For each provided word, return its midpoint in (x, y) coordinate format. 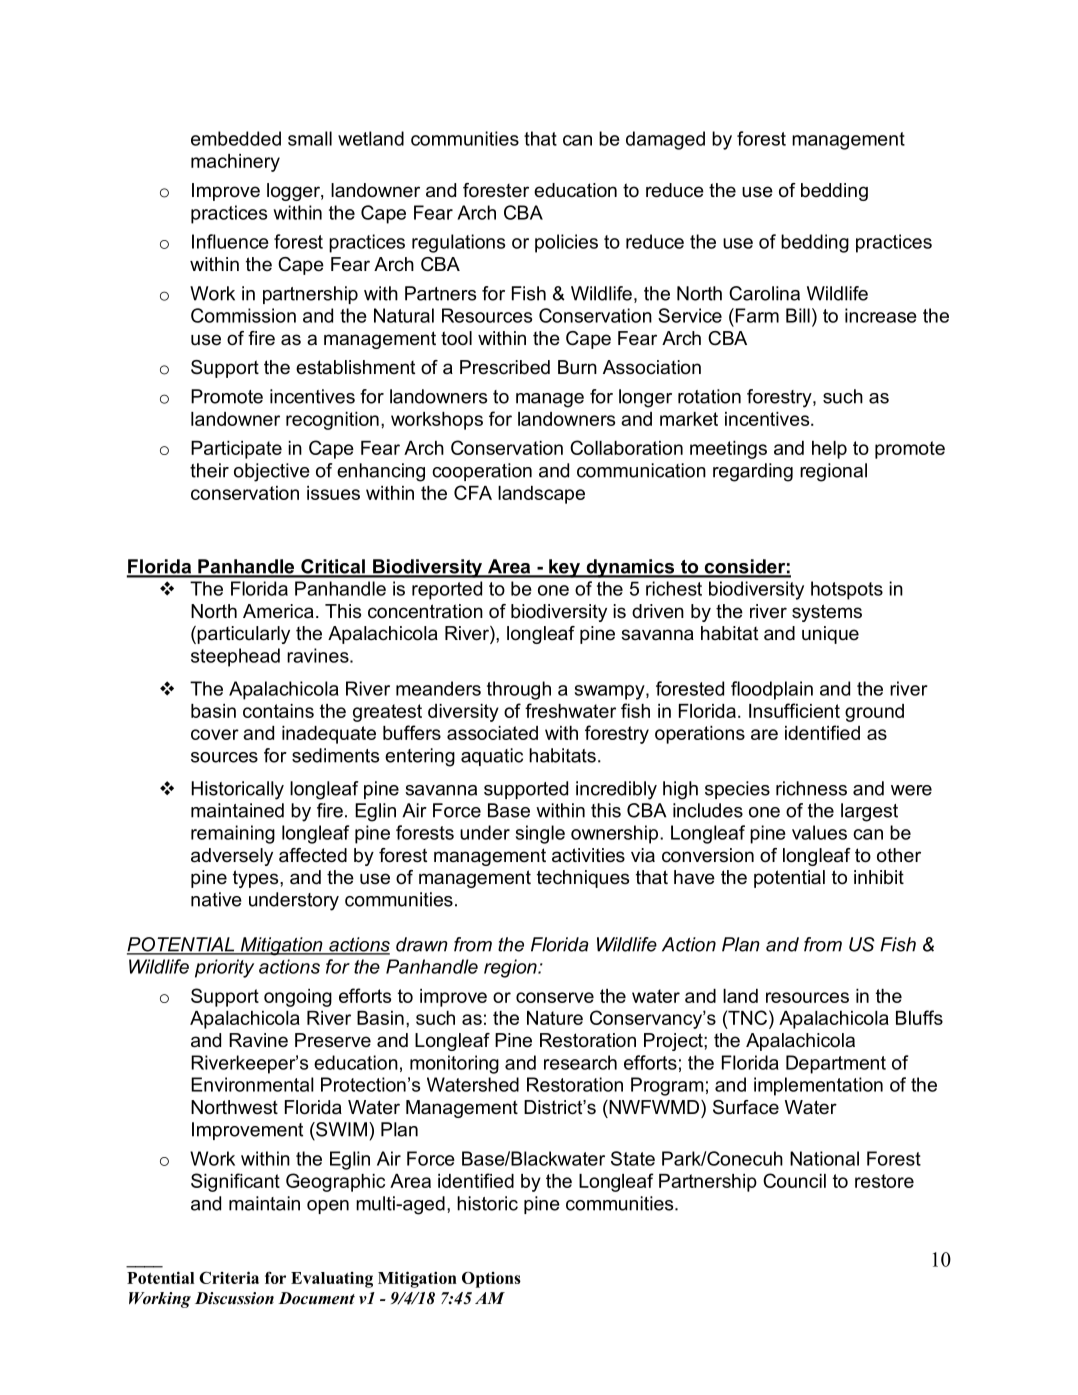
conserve (555, 997)
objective (272, 472)
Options (491, 1280)
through (519, 690)
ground (874, 713)
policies (566, 243)
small (310, 138)
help (829, 450)
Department (836, 1064)
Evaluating (332, 1280)
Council (794, 1180)
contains (278, 711)
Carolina (764, 293)
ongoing (298, 998)
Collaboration (626, 447)
